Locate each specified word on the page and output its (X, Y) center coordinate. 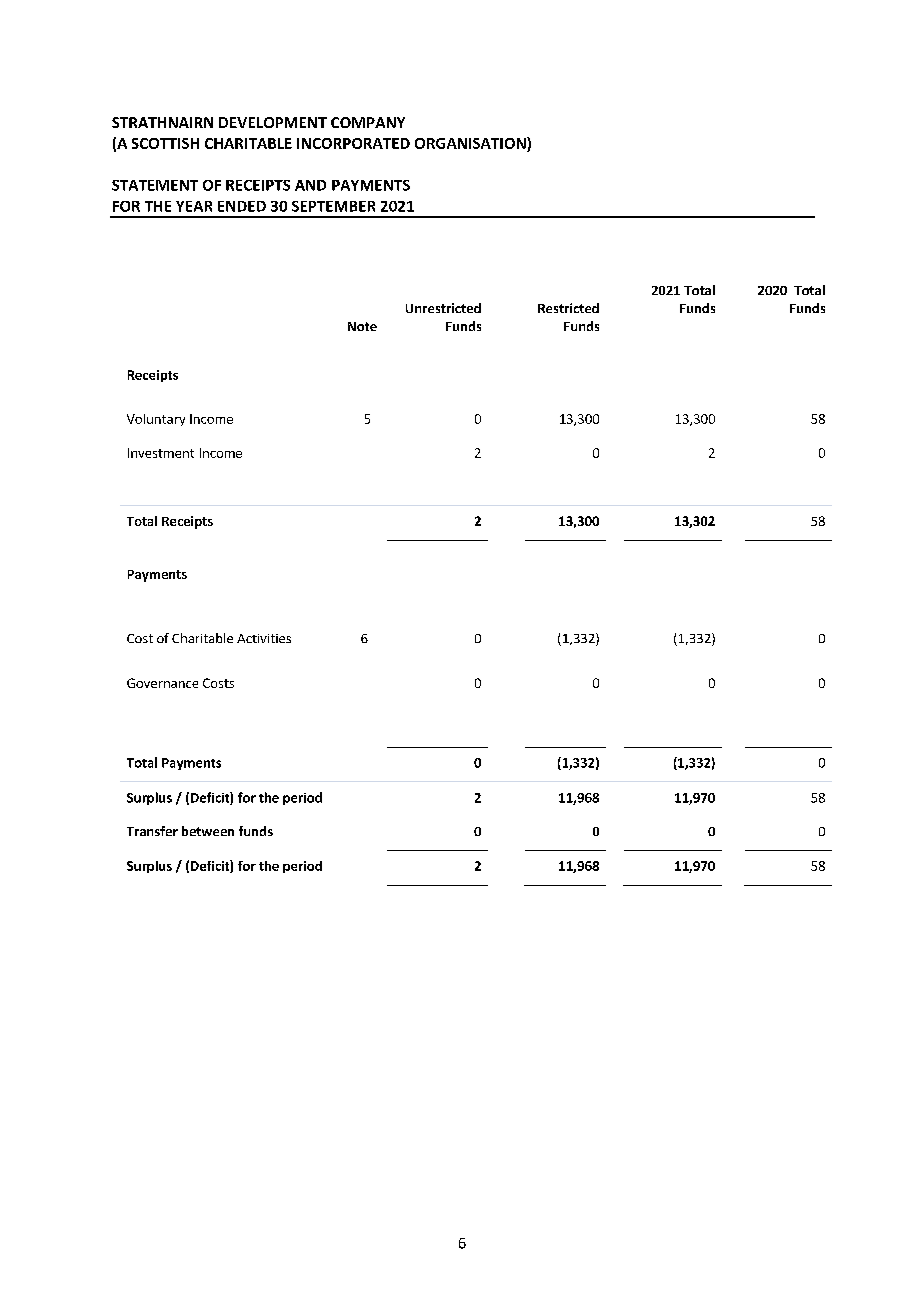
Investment (161, 453)
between (208, 831)
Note (362, 326)
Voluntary (156, 420)
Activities (264, 638)
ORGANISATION (471, 144)
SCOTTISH (165, 143)
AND (310, 185)
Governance (162, 683)
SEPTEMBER (333, 206)
